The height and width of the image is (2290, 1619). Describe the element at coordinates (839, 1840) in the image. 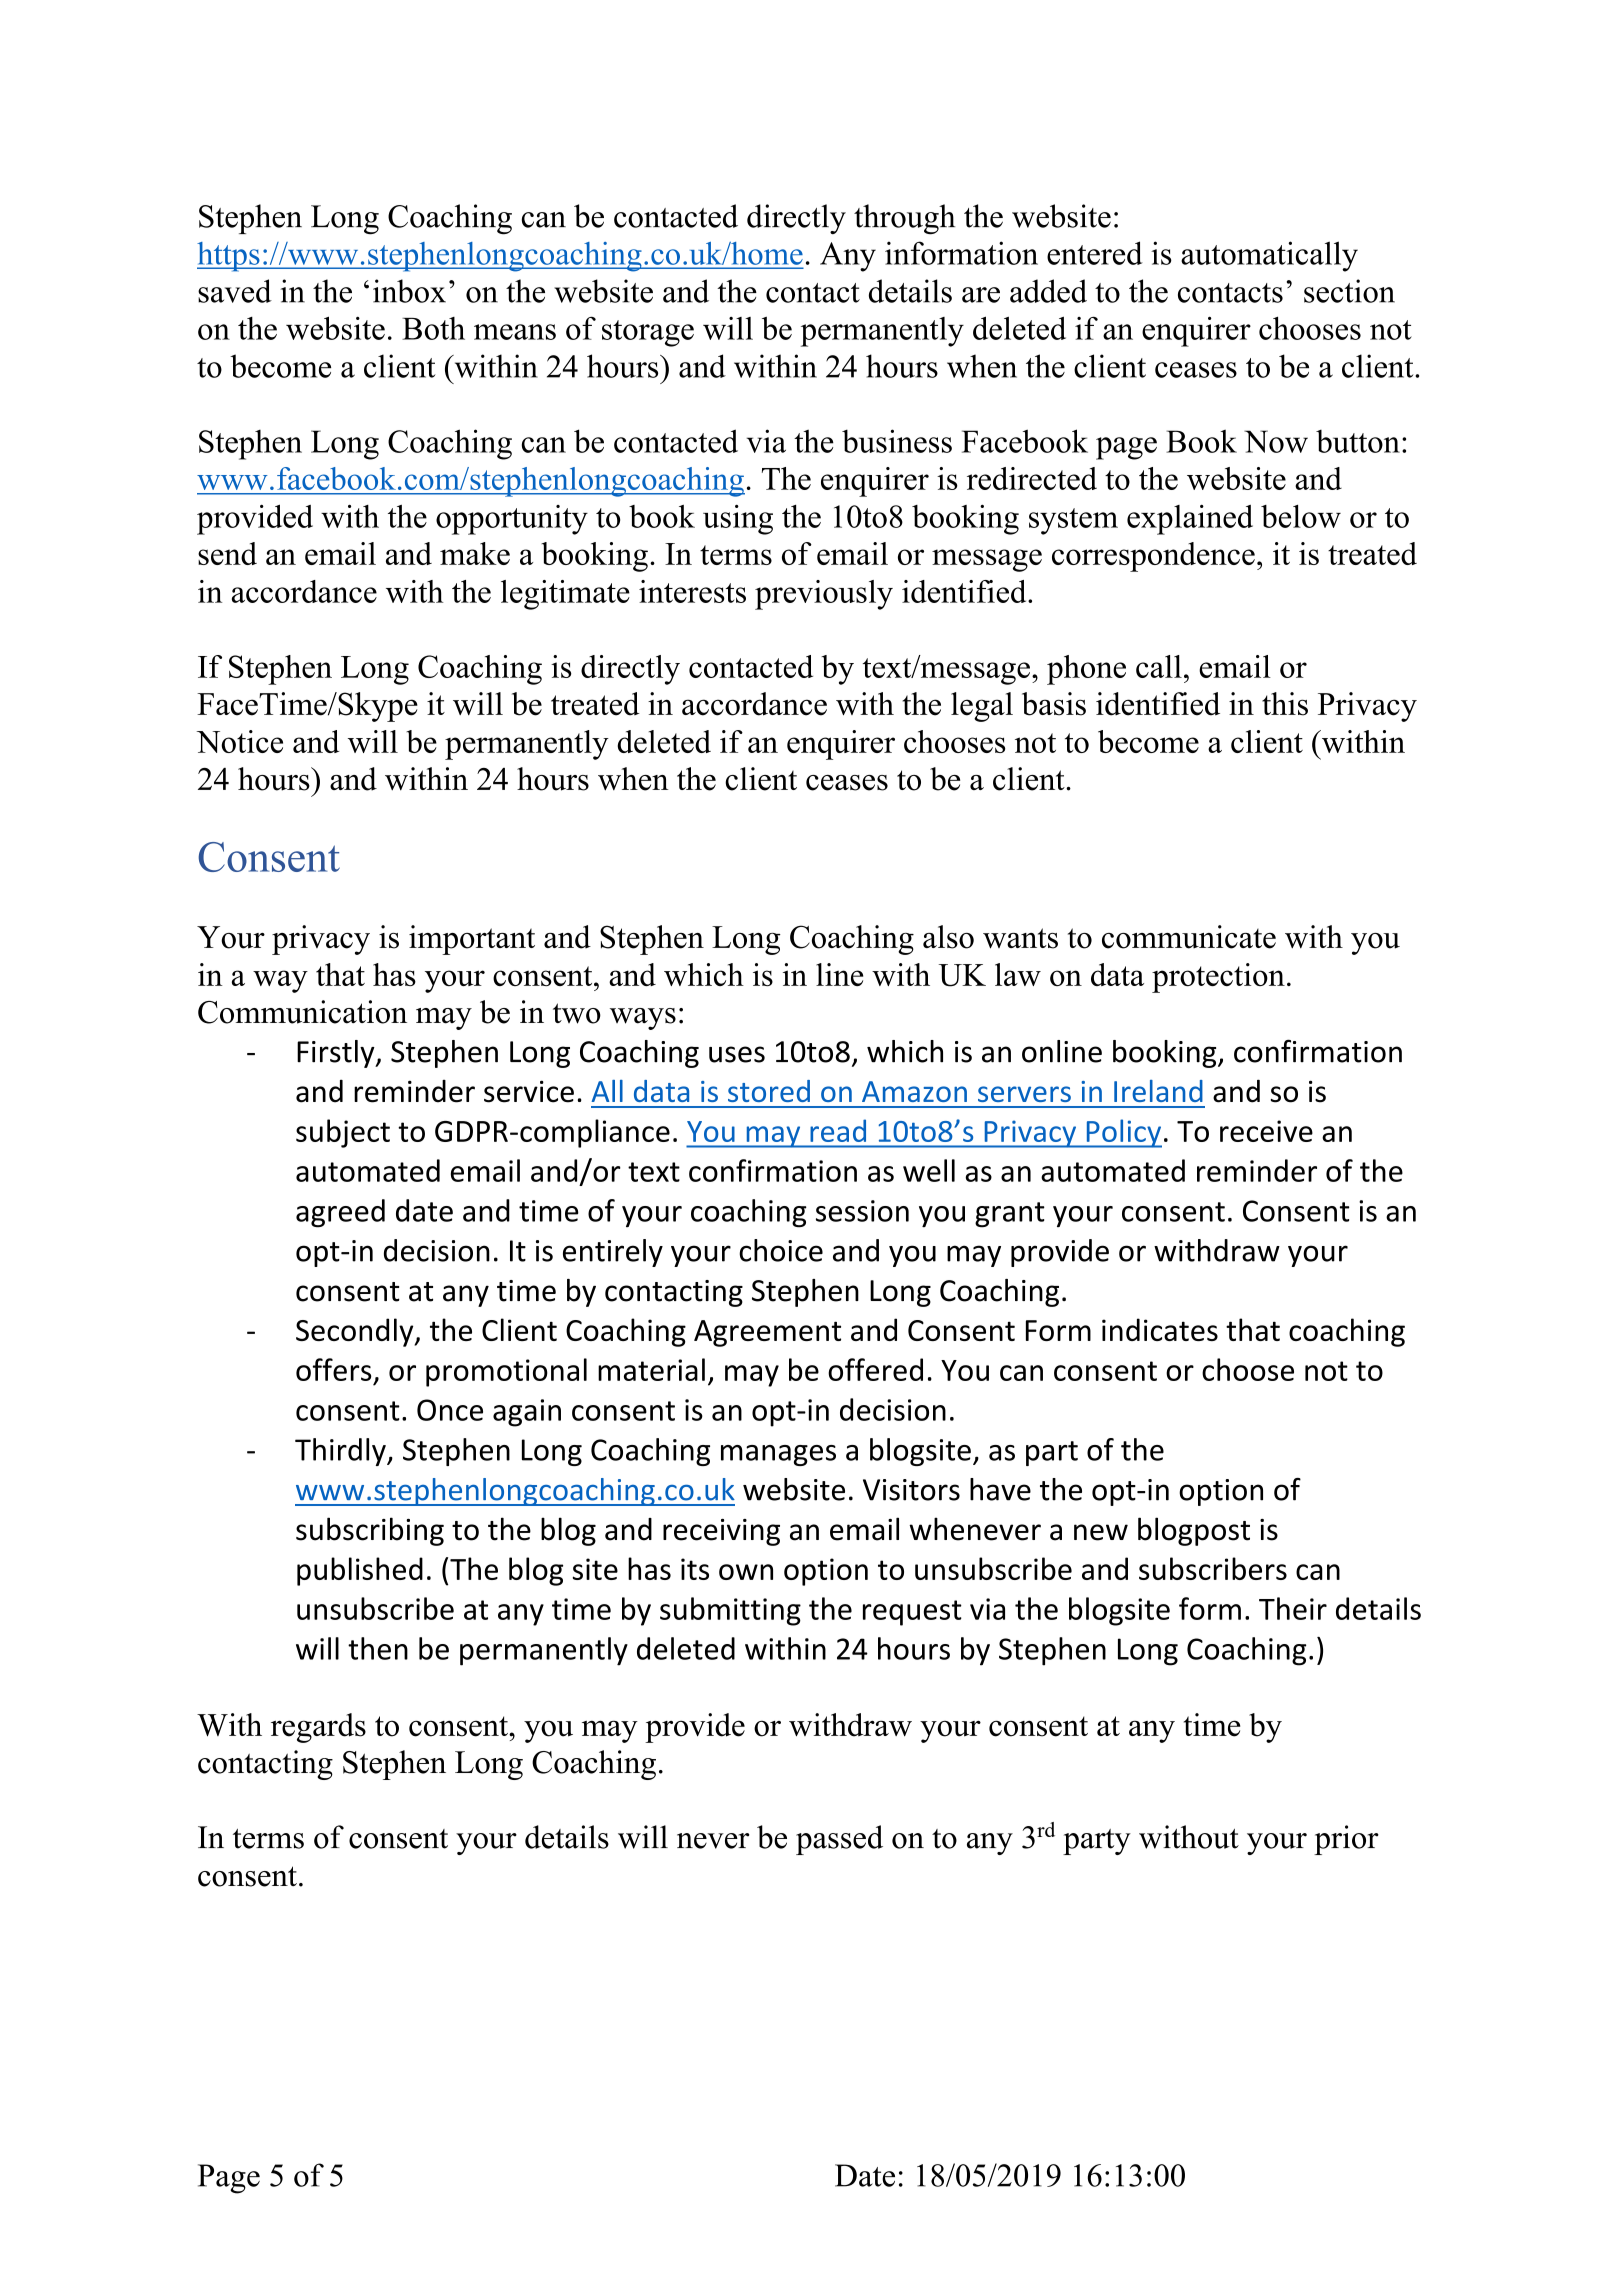

I see `passed` at that location.
